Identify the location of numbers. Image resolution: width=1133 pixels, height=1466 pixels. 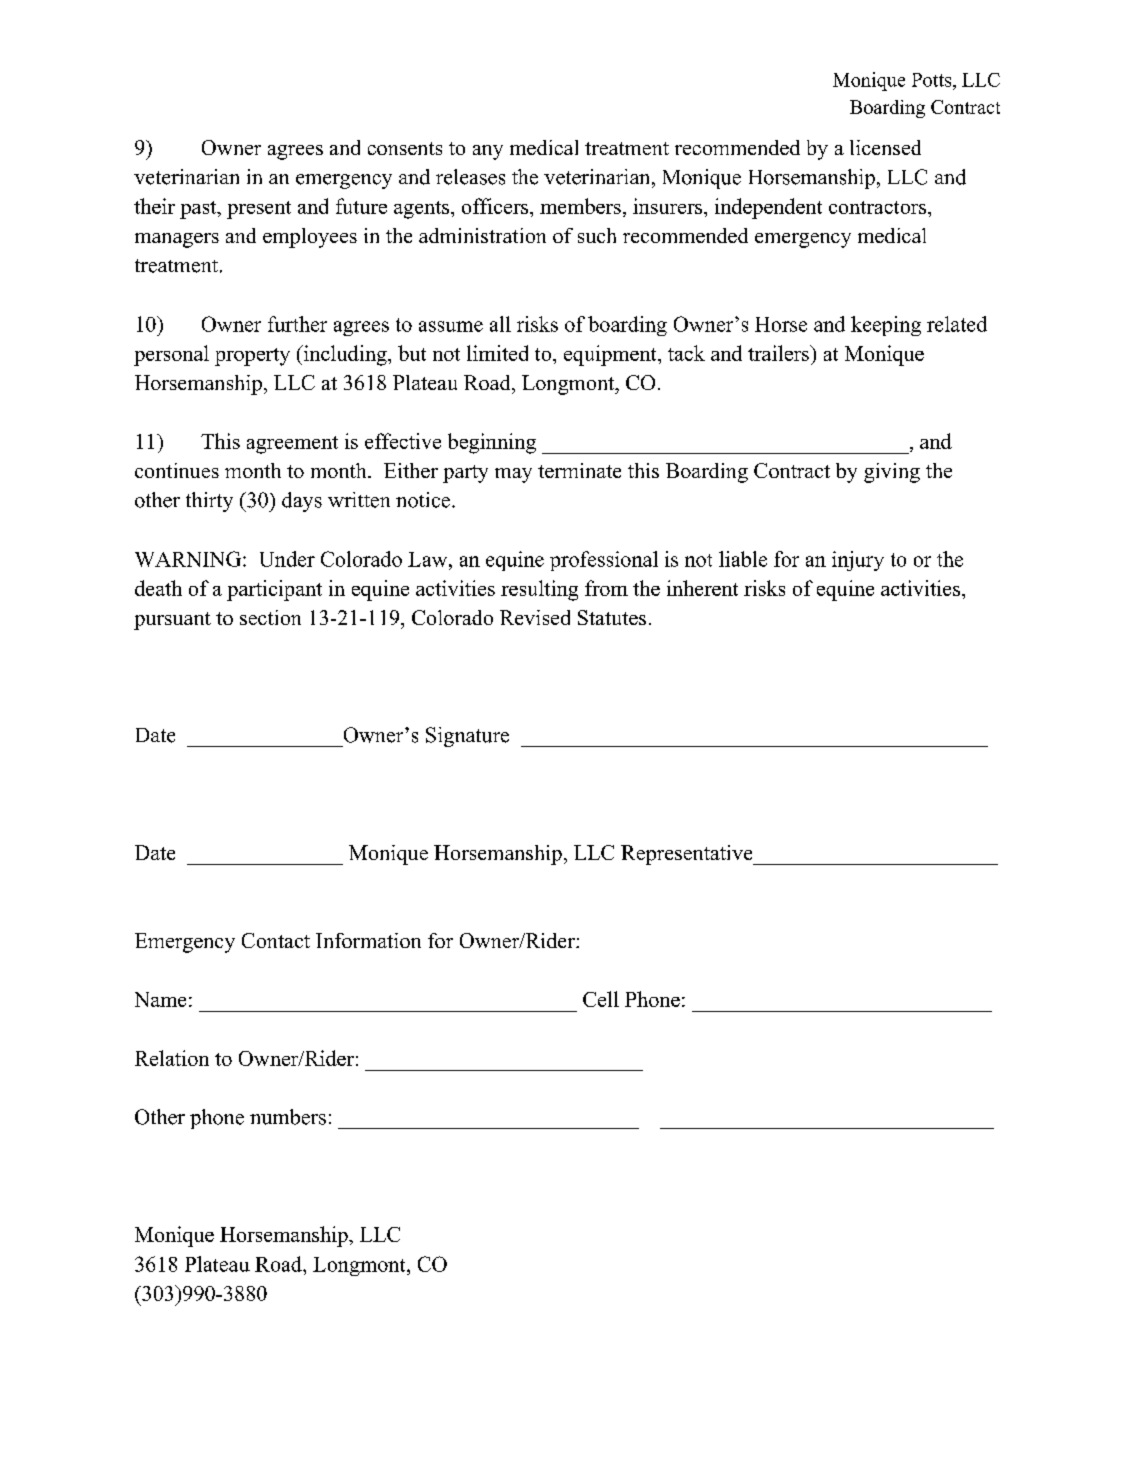
(288, 1117).
